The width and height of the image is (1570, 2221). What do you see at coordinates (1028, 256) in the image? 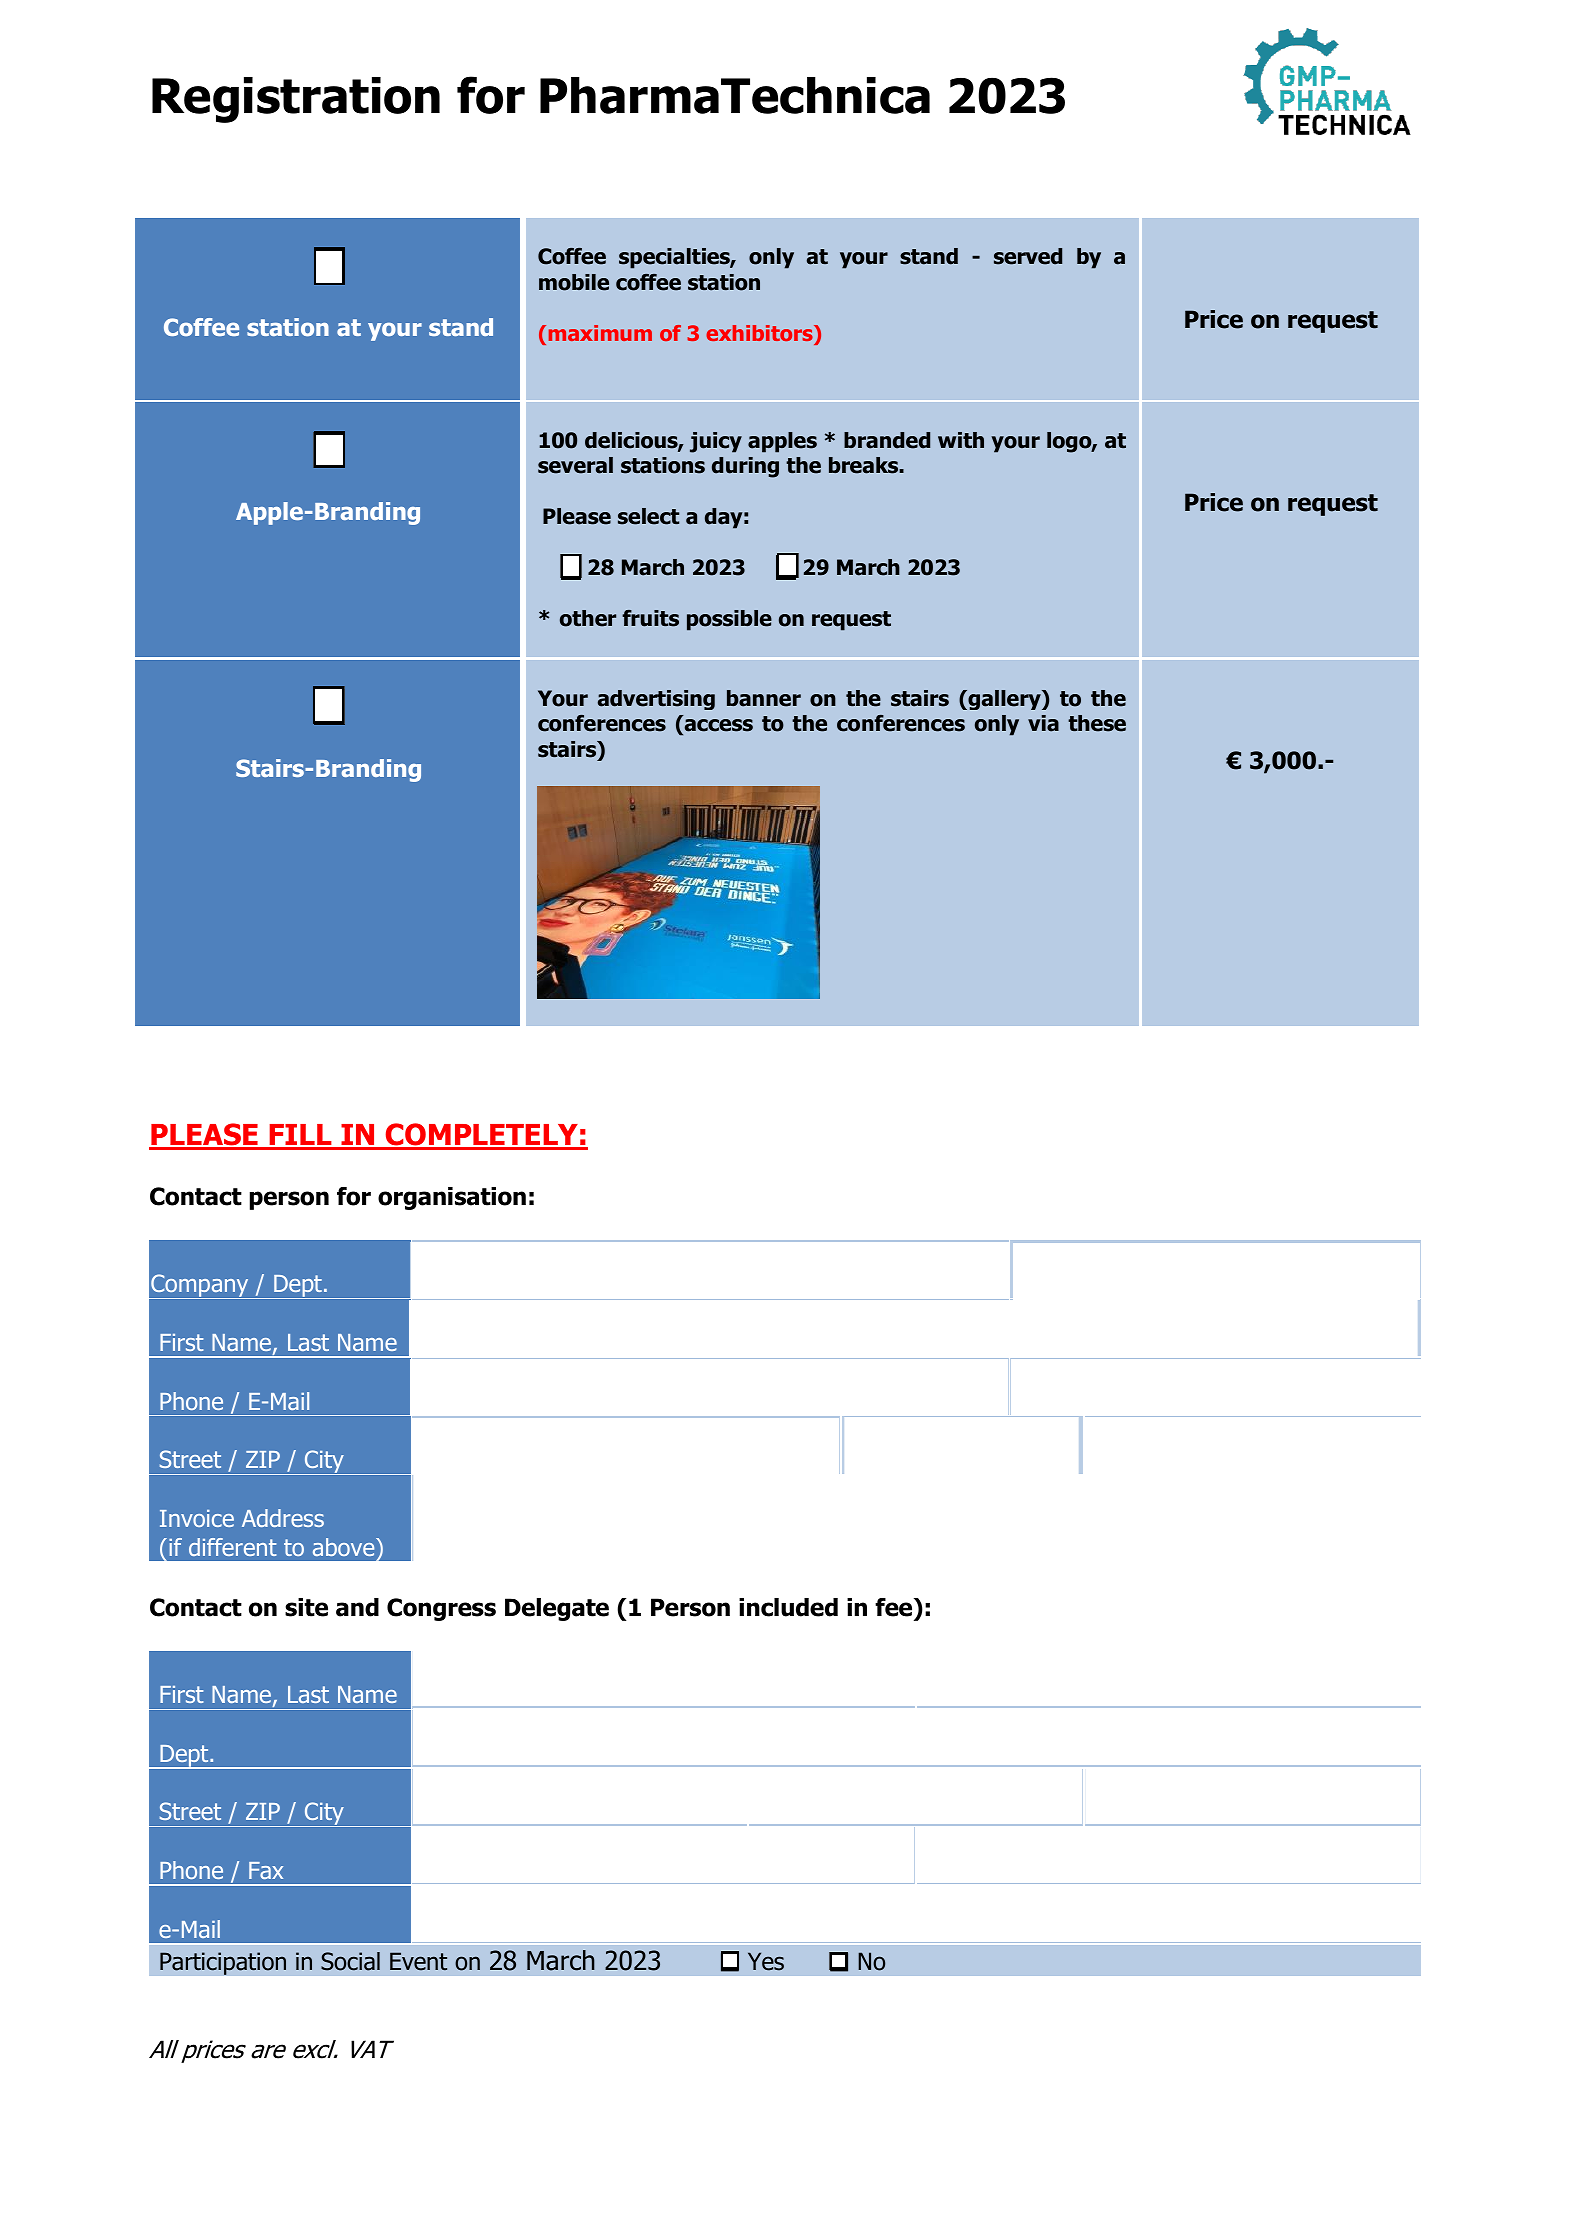
I see `served` at bounding box center [1028, 256].
